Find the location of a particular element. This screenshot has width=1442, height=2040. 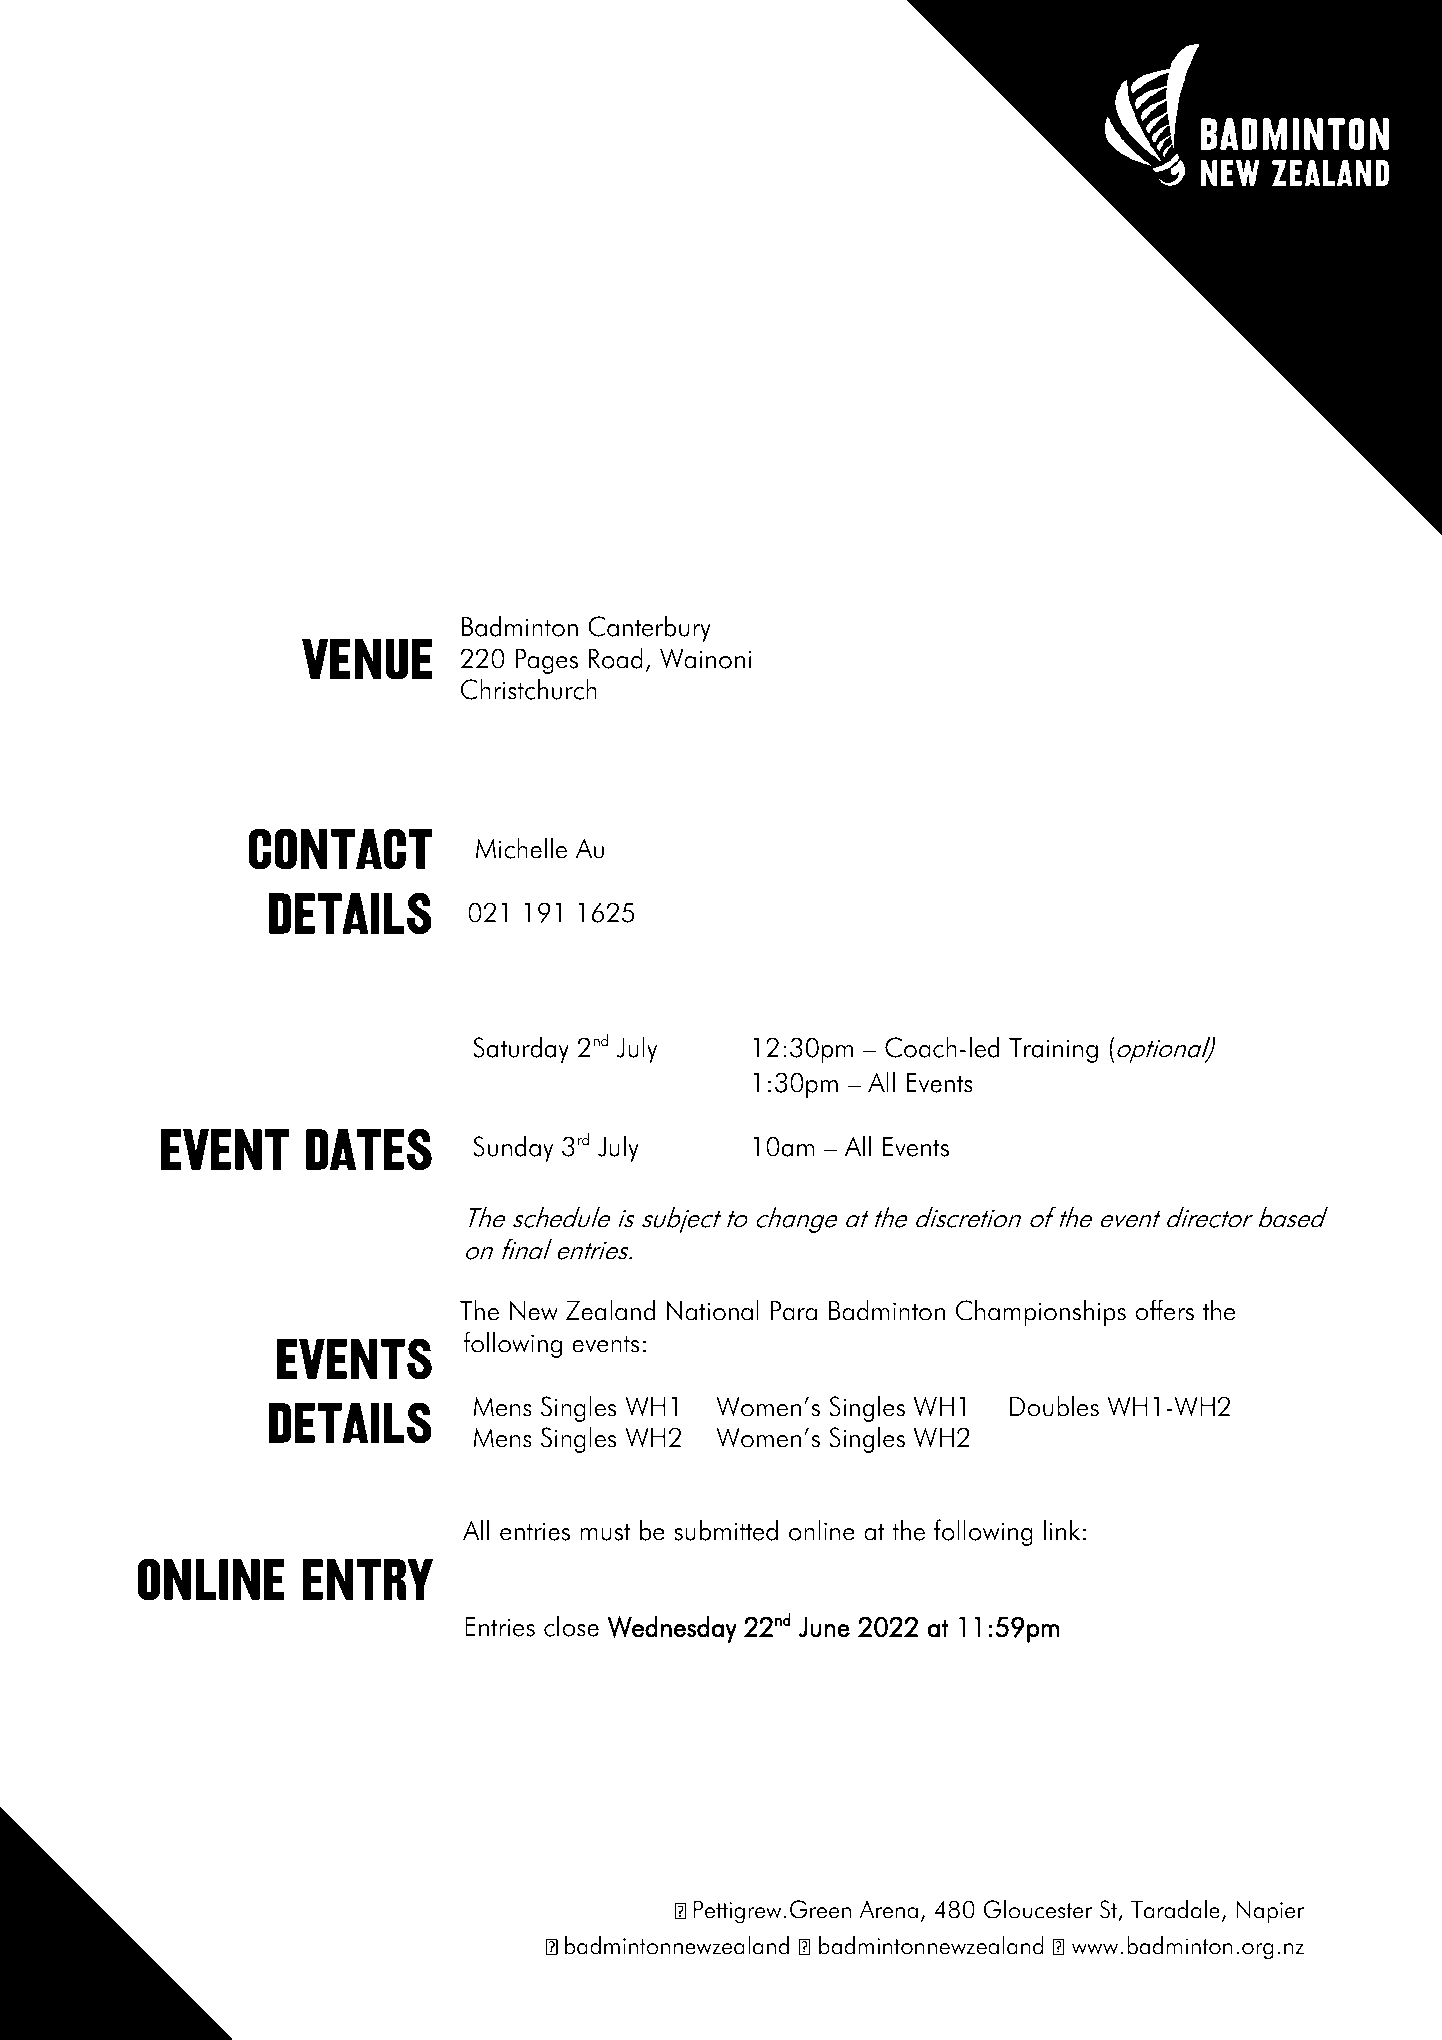

offers is located at coordinates (1164, 1310).
